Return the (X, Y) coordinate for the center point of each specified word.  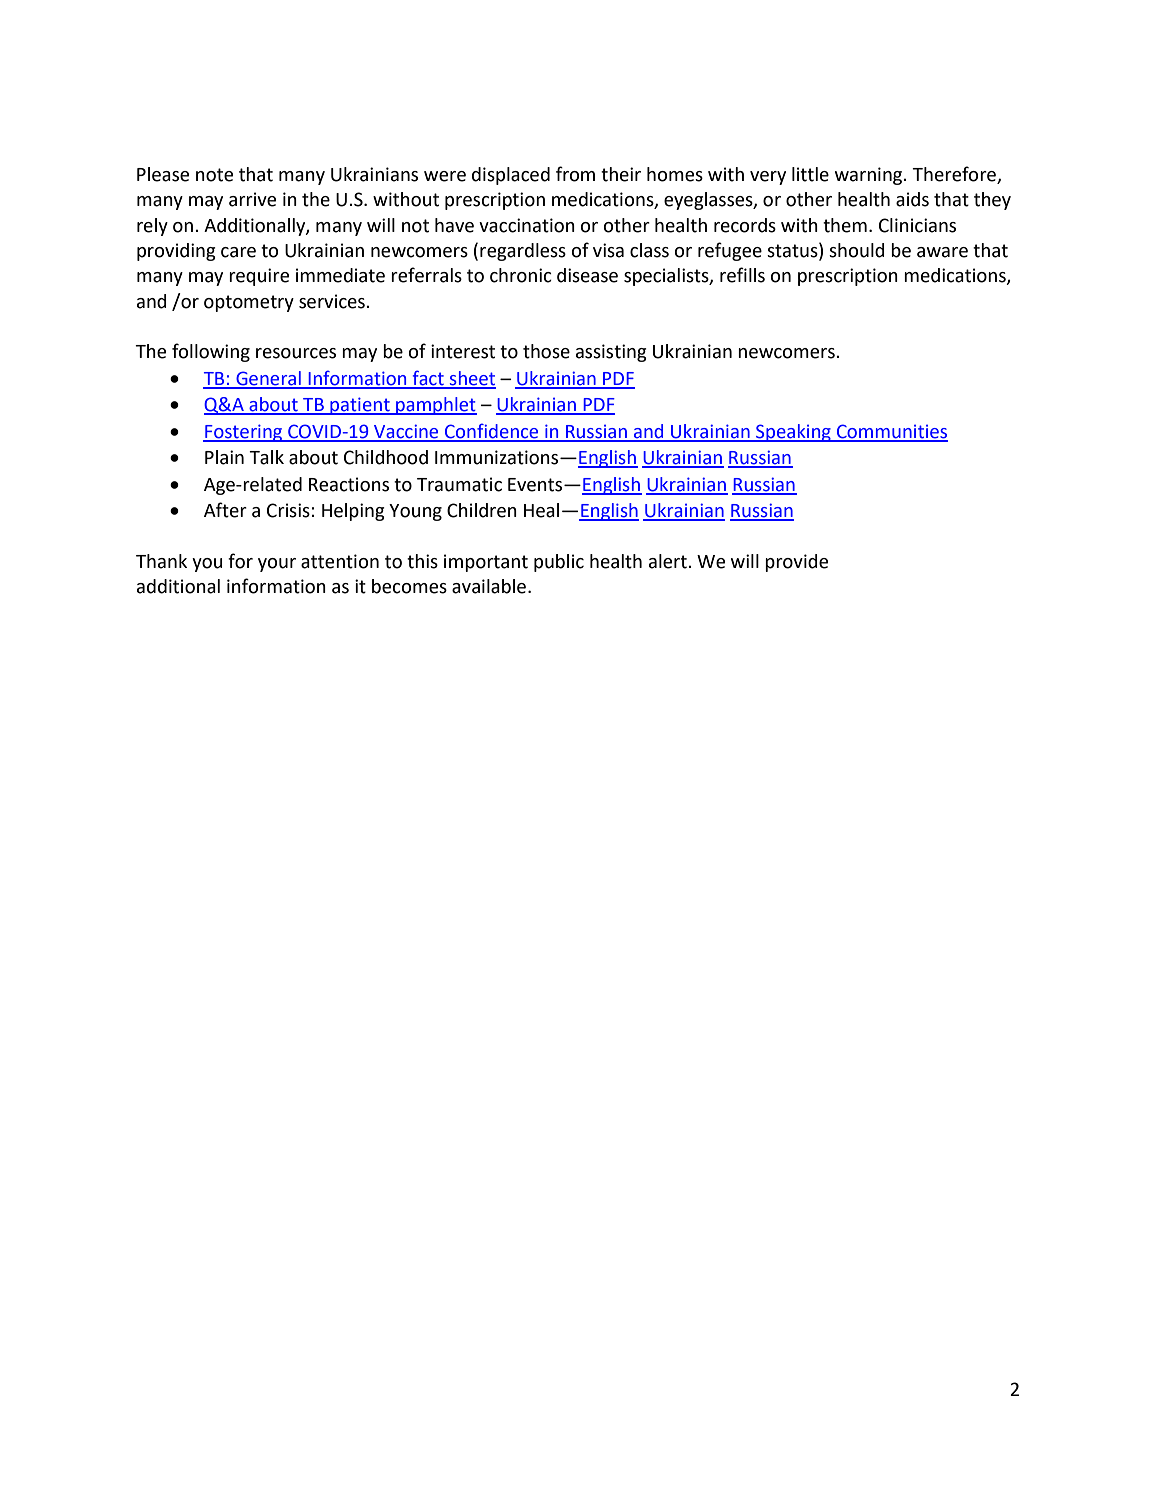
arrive (252, 199)
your (277, 565)
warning (870, 176)
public (559, 563)
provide (796, 563)
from (575, 174)
